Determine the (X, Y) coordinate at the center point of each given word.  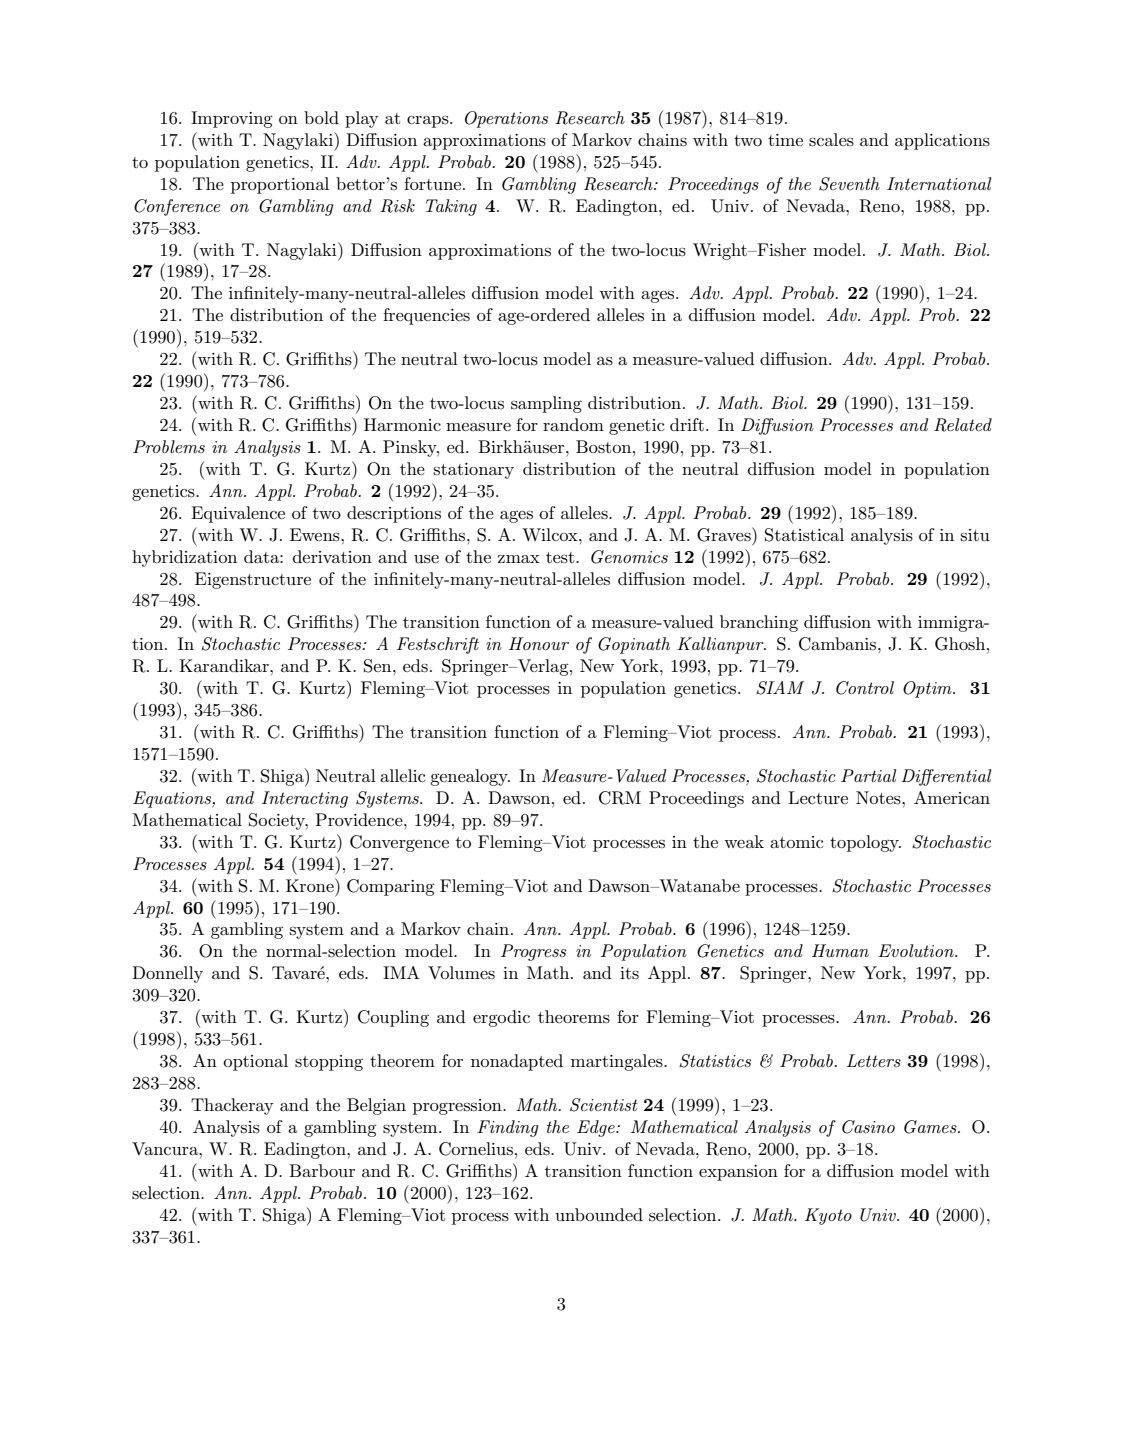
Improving (232, 119)
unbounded (599, 1215)
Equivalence (238, 514)
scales (831, 140)
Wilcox (551, 535)
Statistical (804, 535)
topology (865, 843)
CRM (620, 798)
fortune (434, 184)
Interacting (305, 799)
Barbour (322, 1171)
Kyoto (828, 1216)
